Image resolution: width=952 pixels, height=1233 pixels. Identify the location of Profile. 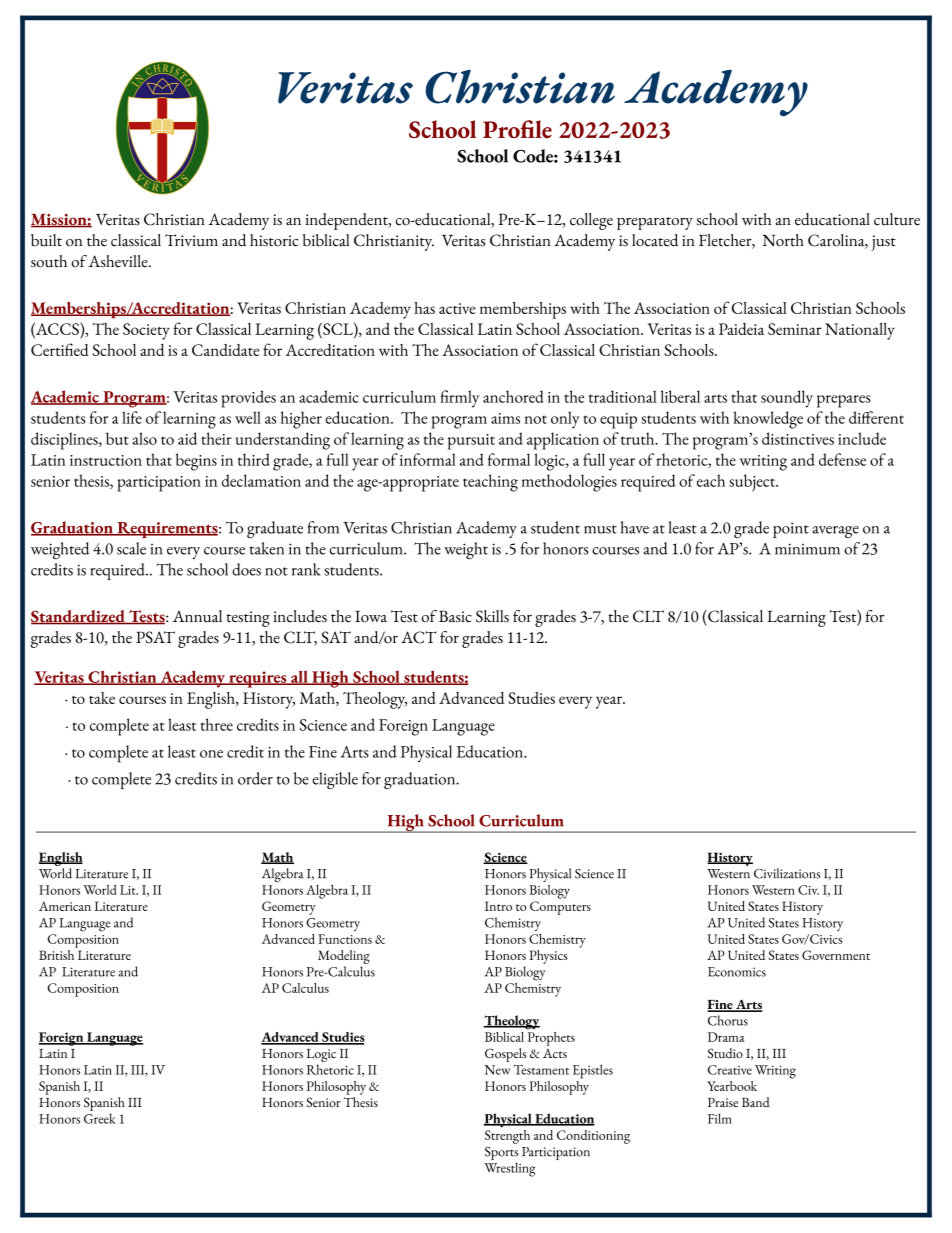
(517, 129).
